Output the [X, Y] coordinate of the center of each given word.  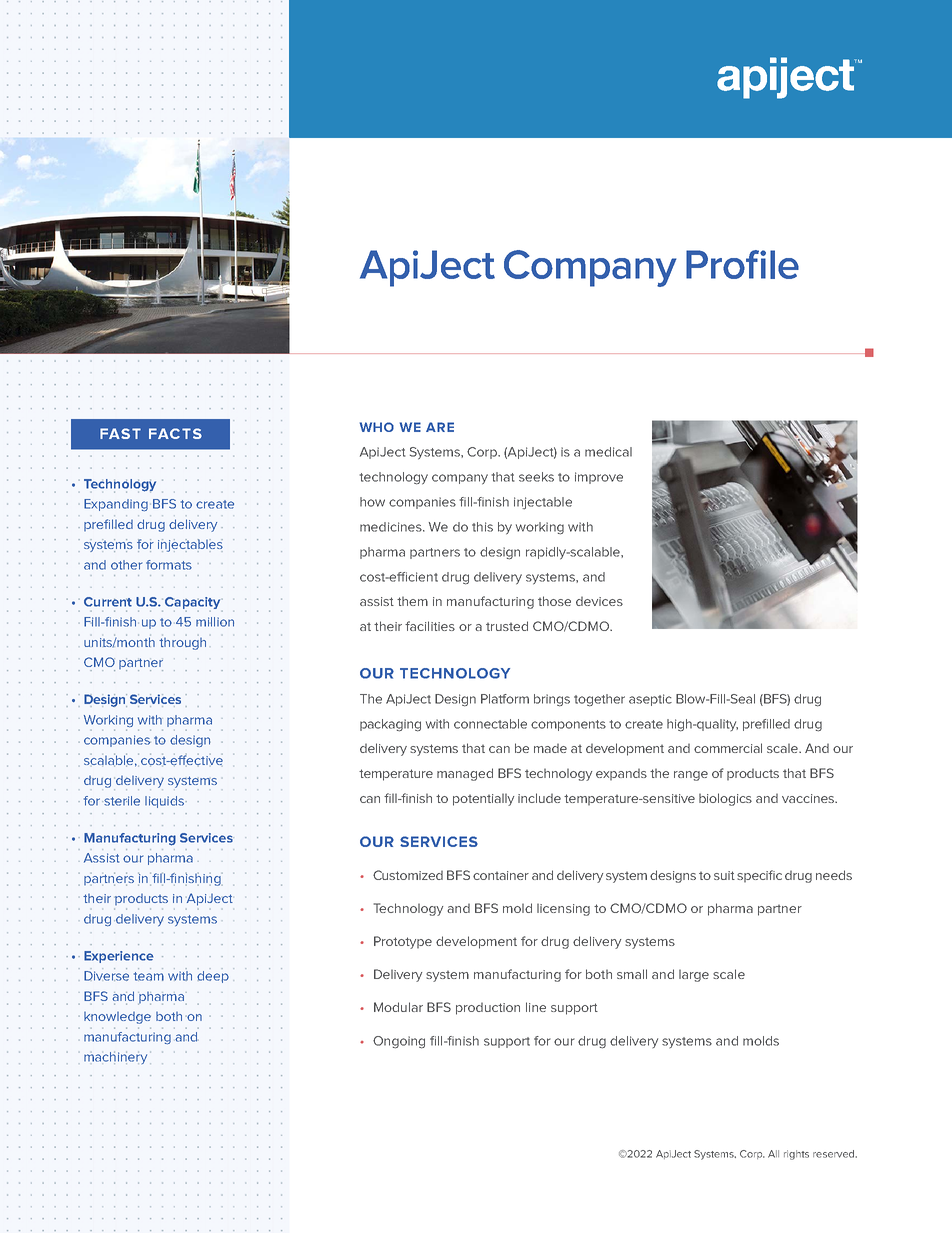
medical [608, 452]
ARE [440, 427]
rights [796, 1155]
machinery [115, 1057]
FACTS [175, 433]
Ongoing [399, 1042]
